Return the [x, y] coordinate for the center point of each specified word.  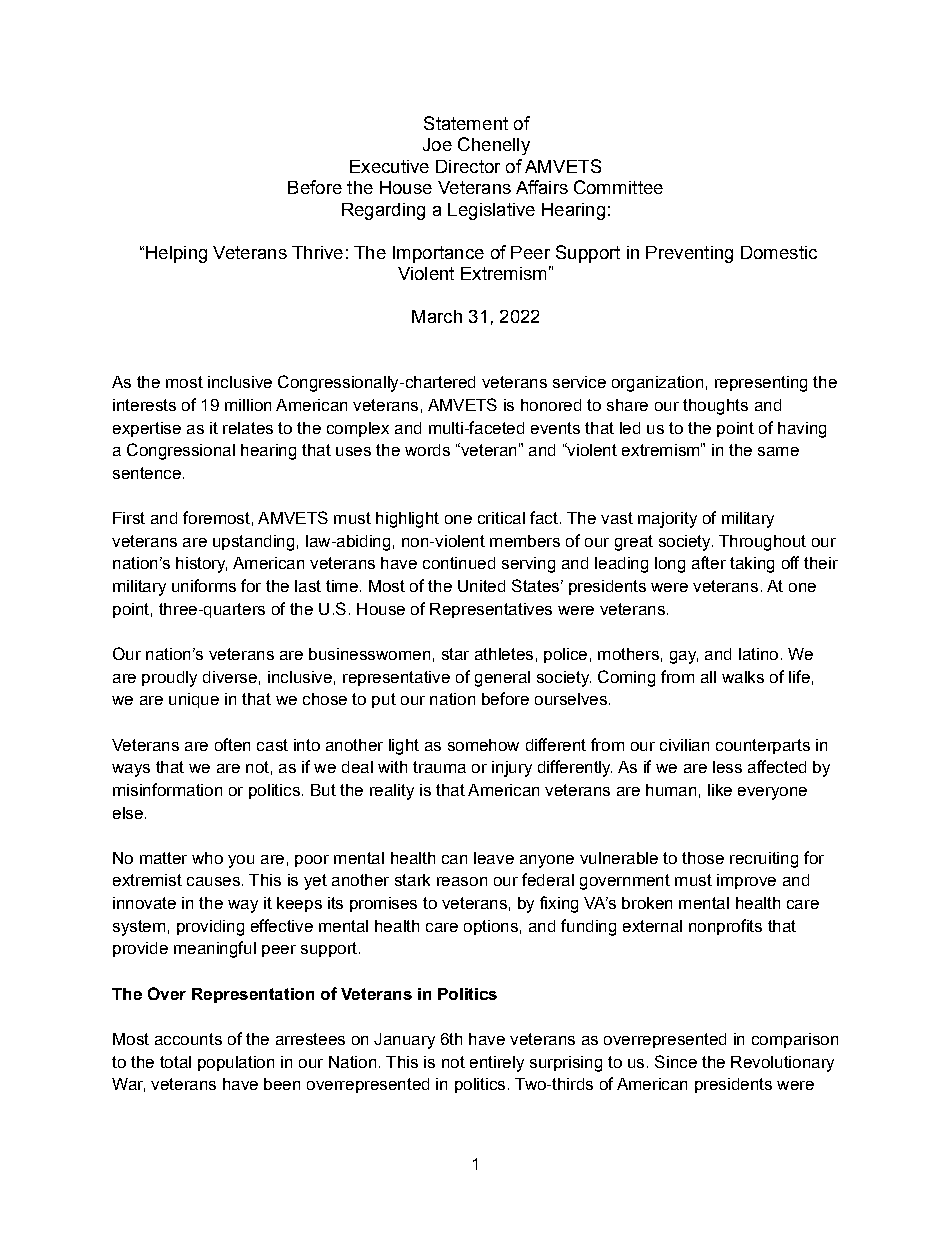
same [778, 451]
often [232, 744]
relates [248, 428]
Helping [176, 254]
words [427, 450]
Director [468, 166]
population [236, 1063]
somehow [483, 745]
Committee [618, 187]
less [727, 767]
